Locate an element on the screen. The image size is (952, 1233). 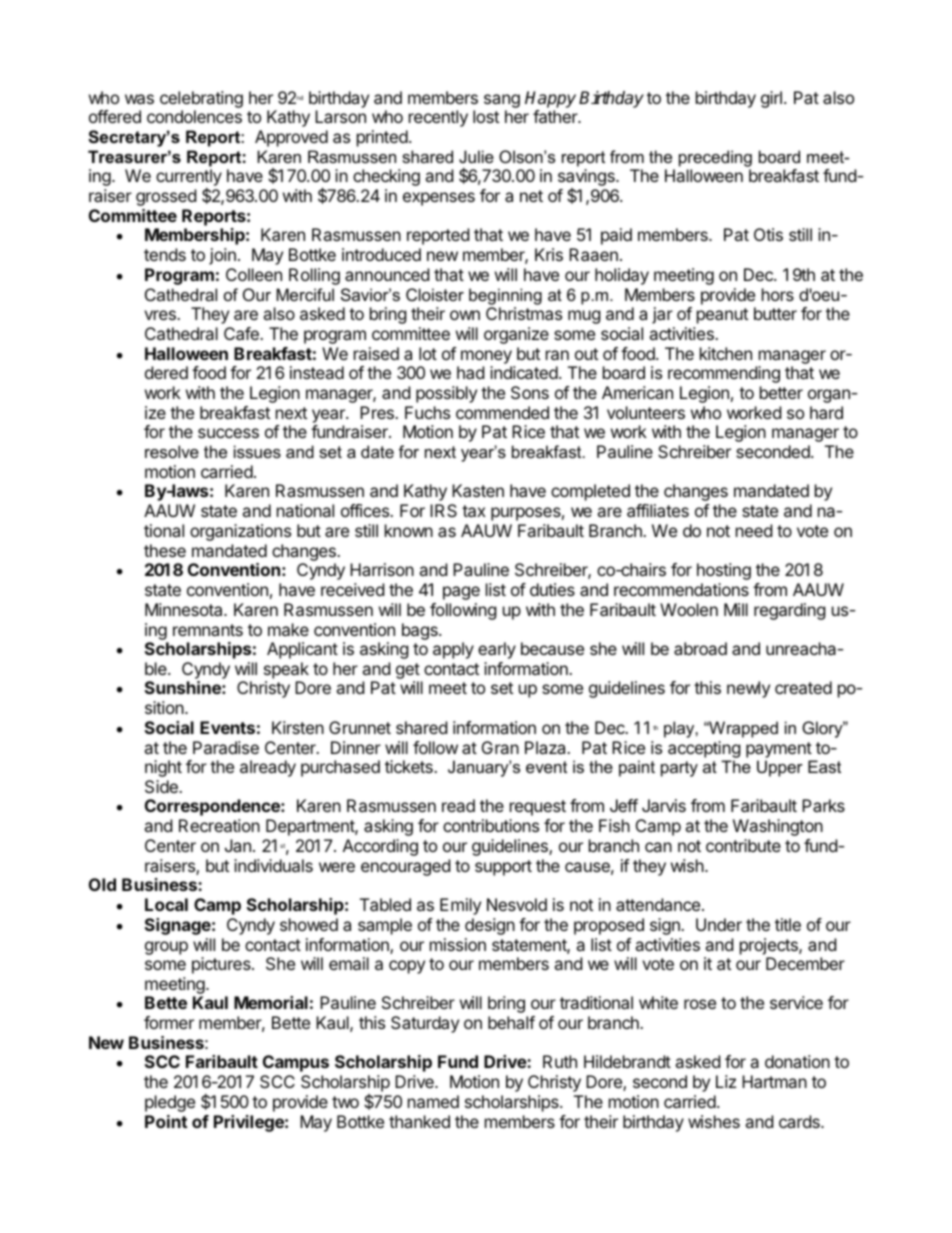
resolve is located at coordinates (172, 451).
